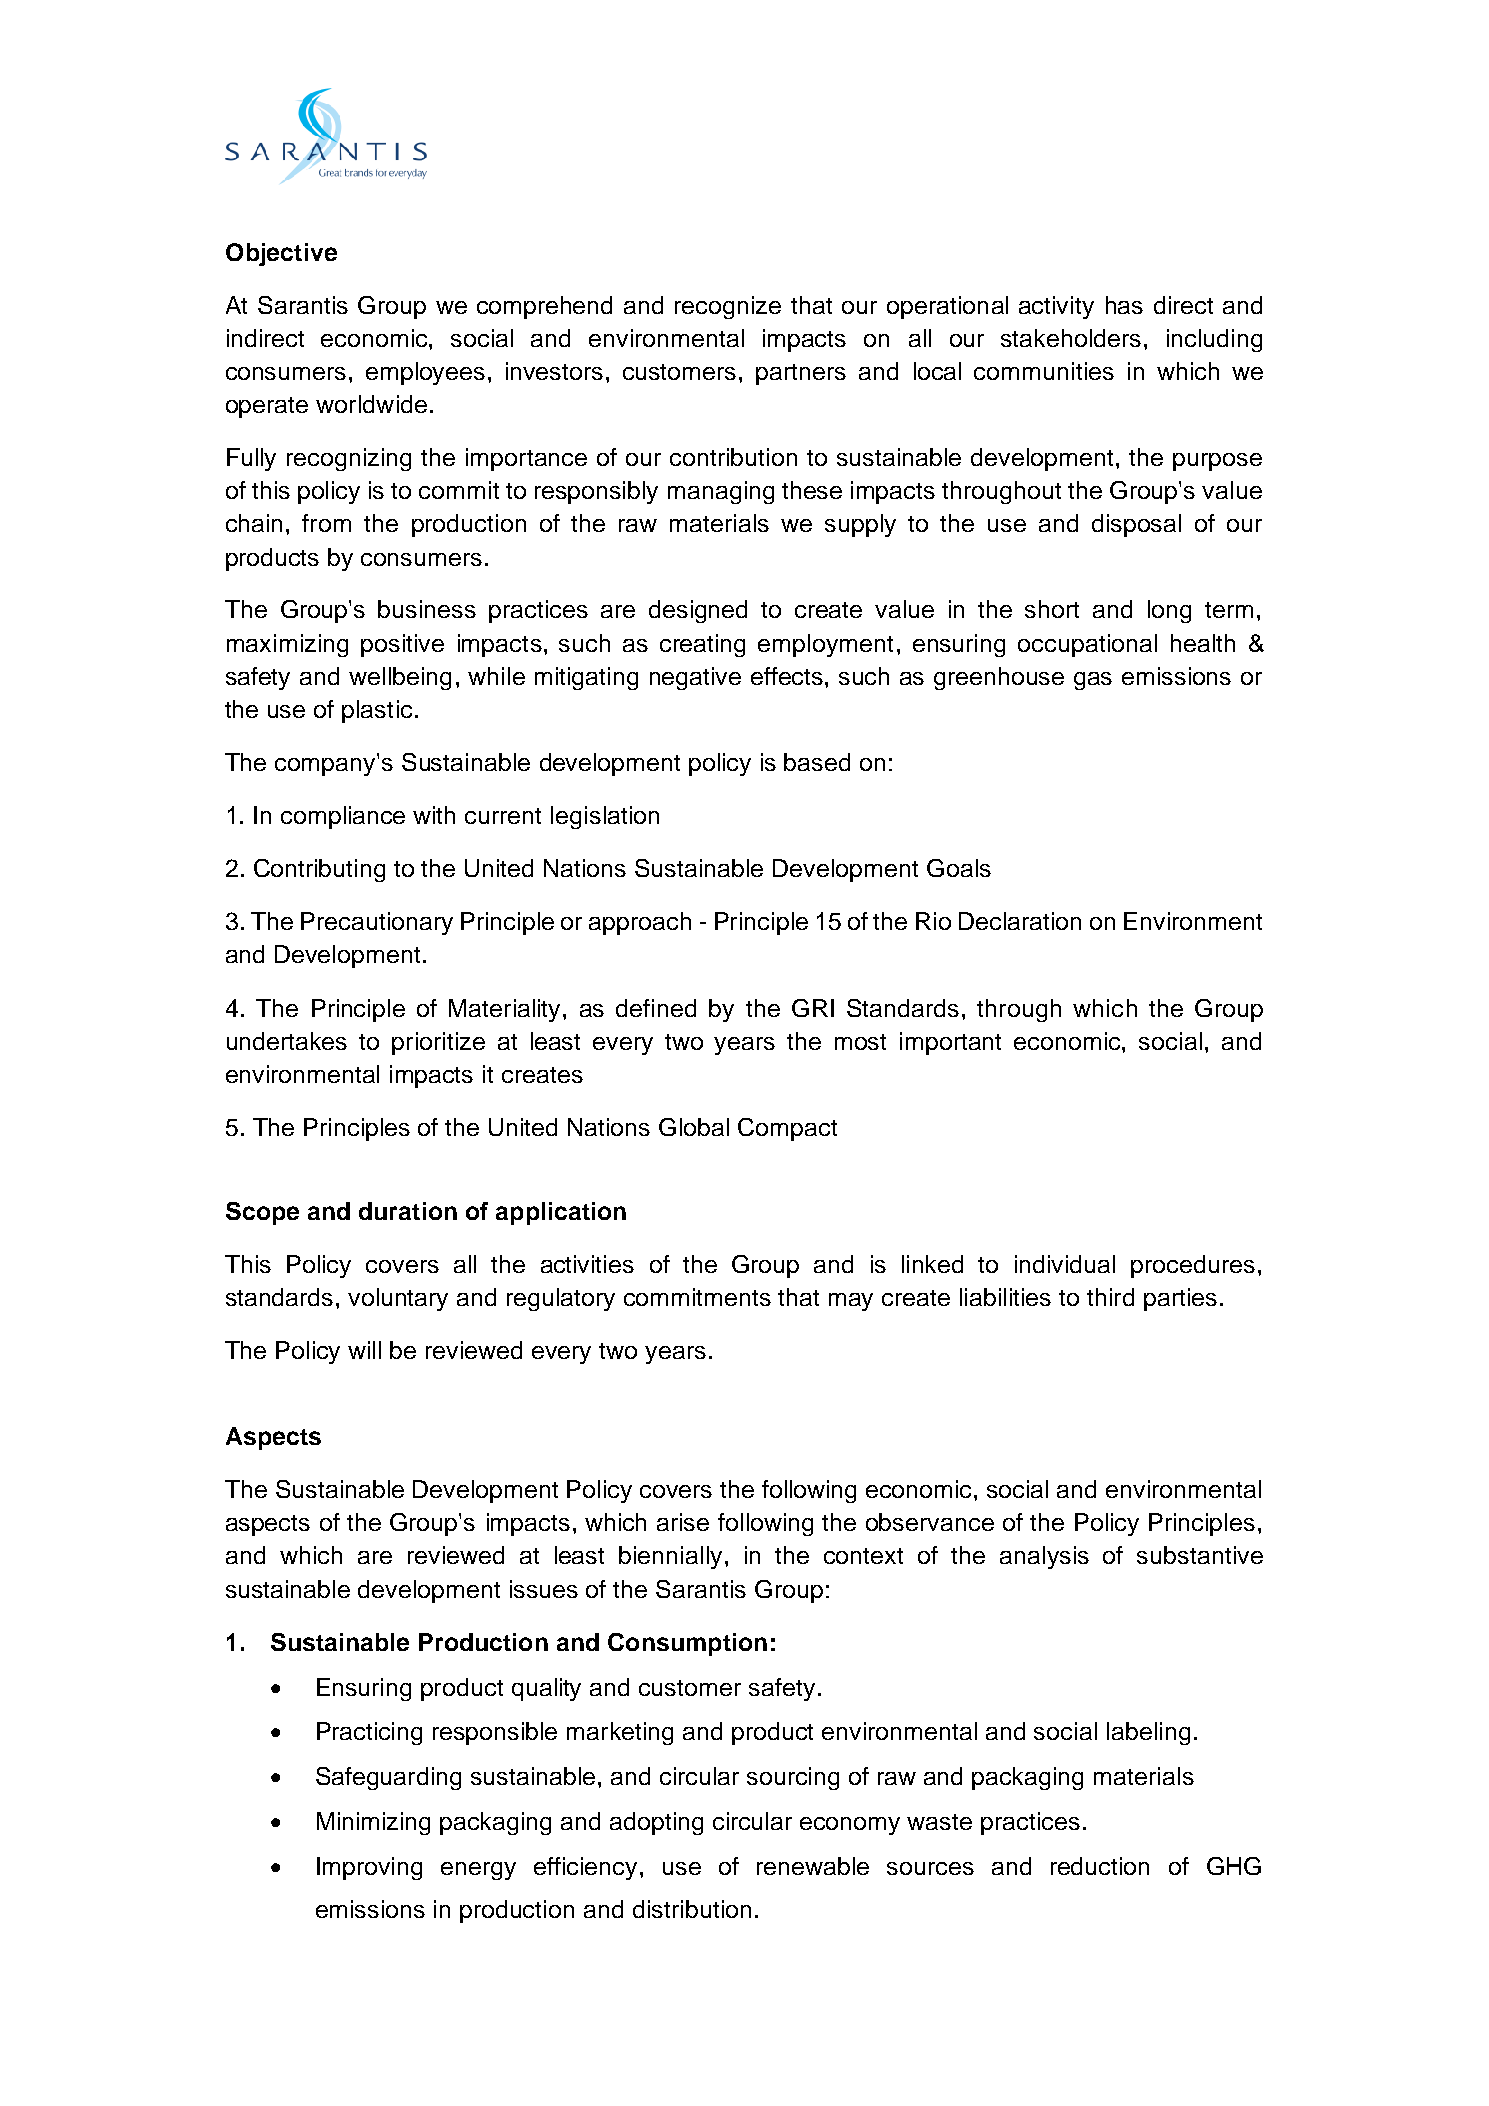 The image size is (1489, 2106). What do you see at coordinates (369, 1868) in the screenshot?
I see `Improving` at bounding box center [369, 1868].
